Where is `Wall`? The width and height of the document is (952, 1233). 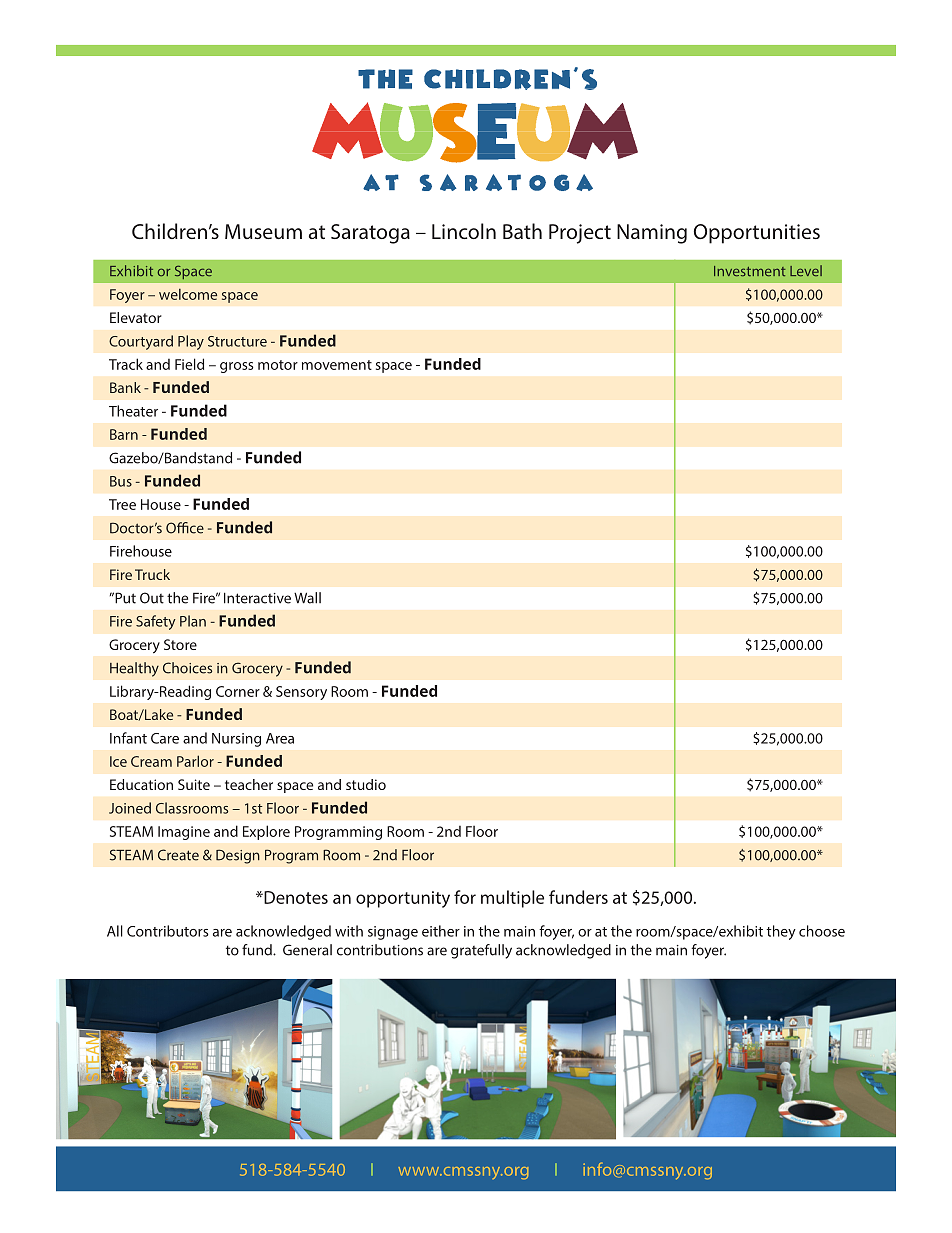 Wall is located at coordinates (307, 598).
